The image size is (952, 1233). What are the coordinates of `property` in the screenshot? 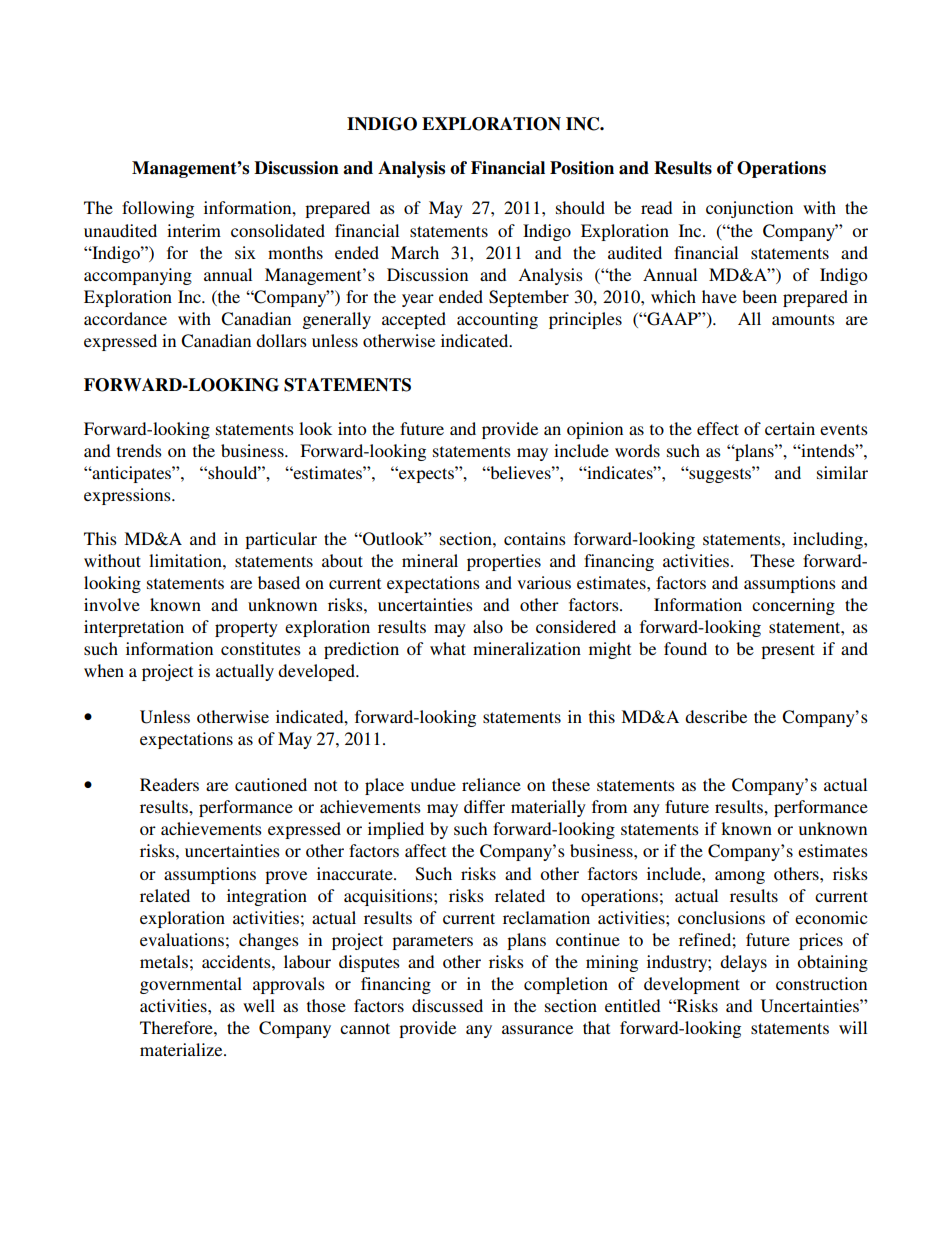 It's located at (246, 629).
